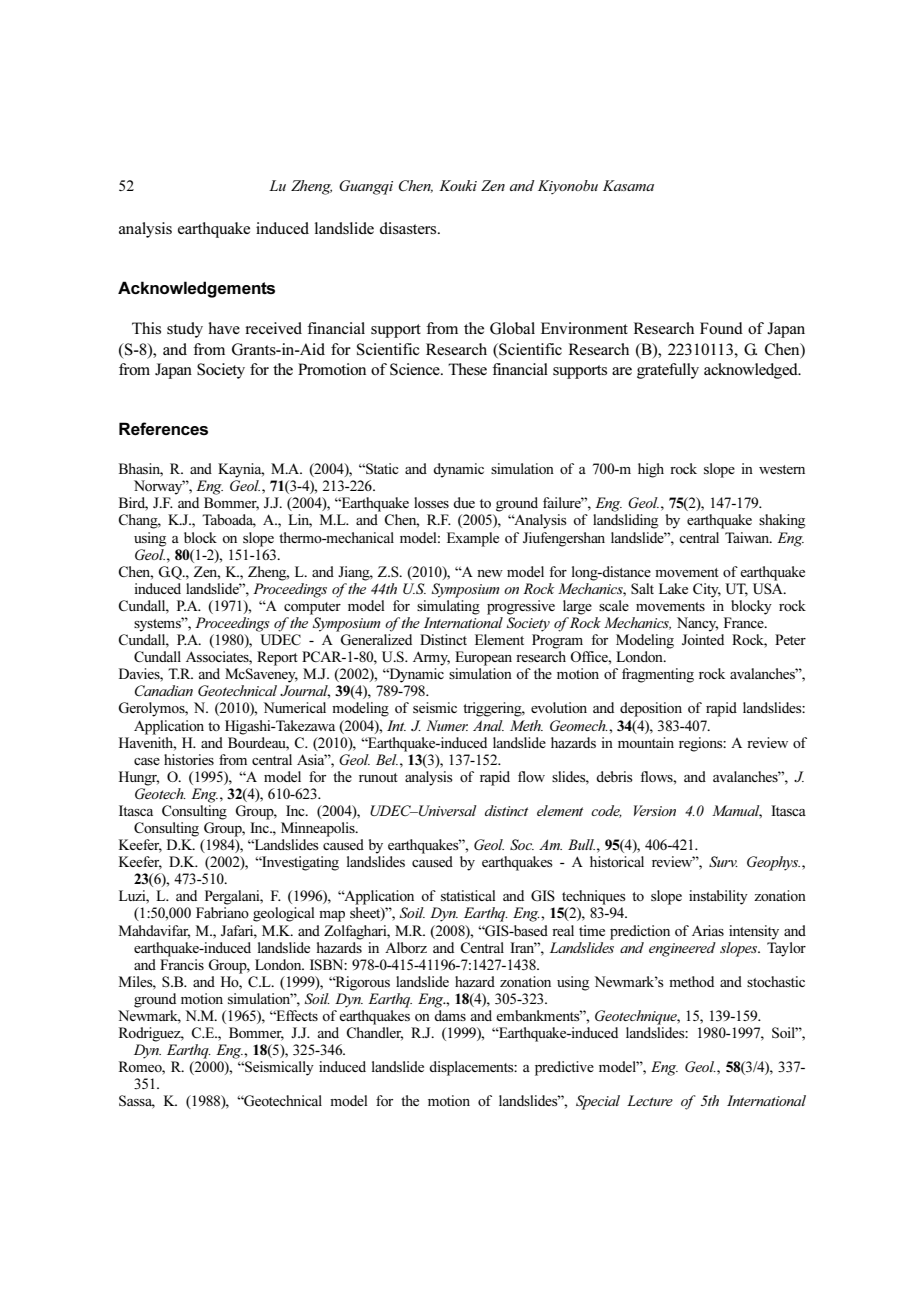  Describe the element at coordinates (721, 328) in the page. I see `Found` at that location.
